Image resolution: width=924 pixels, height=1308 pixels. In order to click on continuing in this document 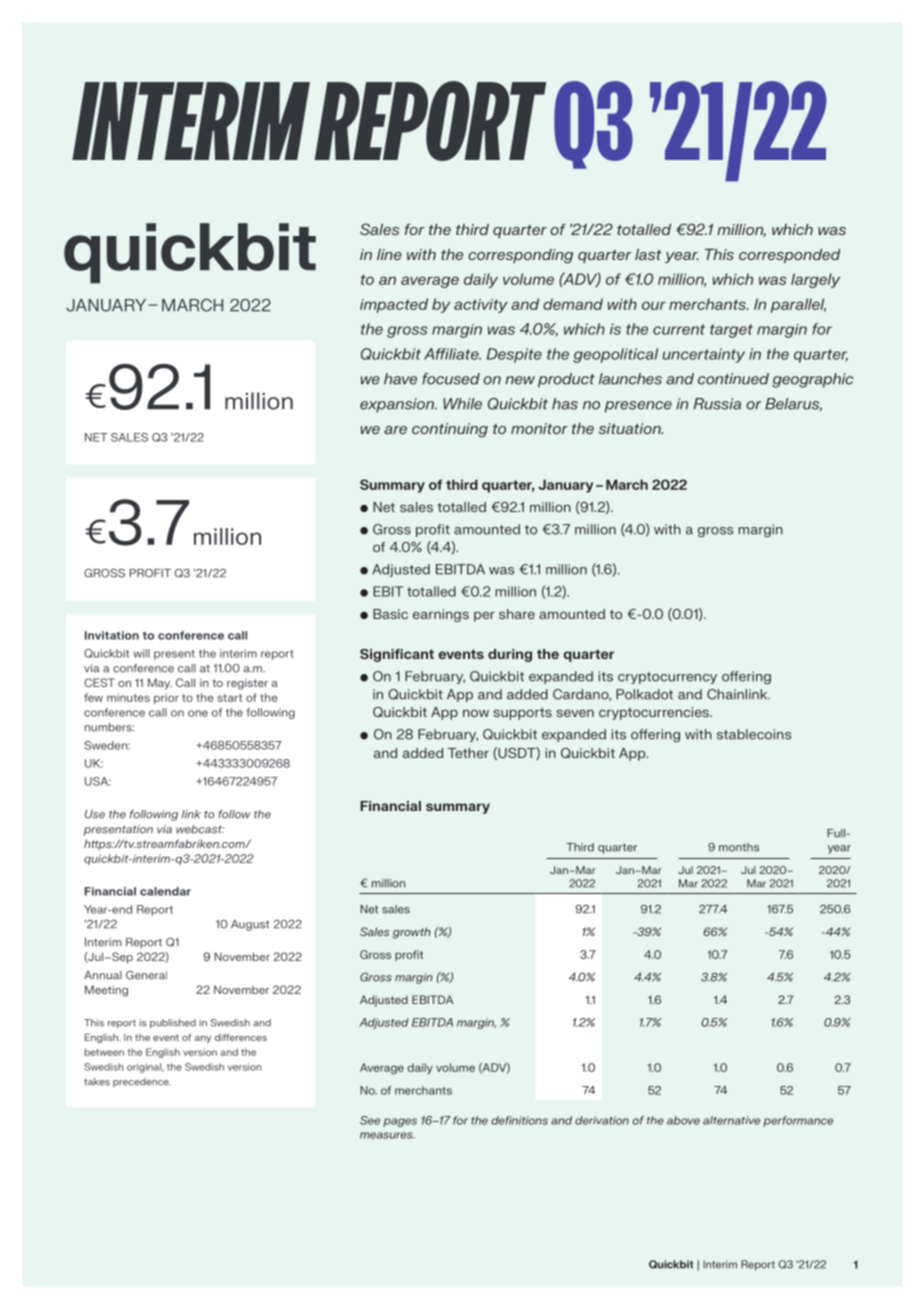, I will do `click(450, 430)`.
